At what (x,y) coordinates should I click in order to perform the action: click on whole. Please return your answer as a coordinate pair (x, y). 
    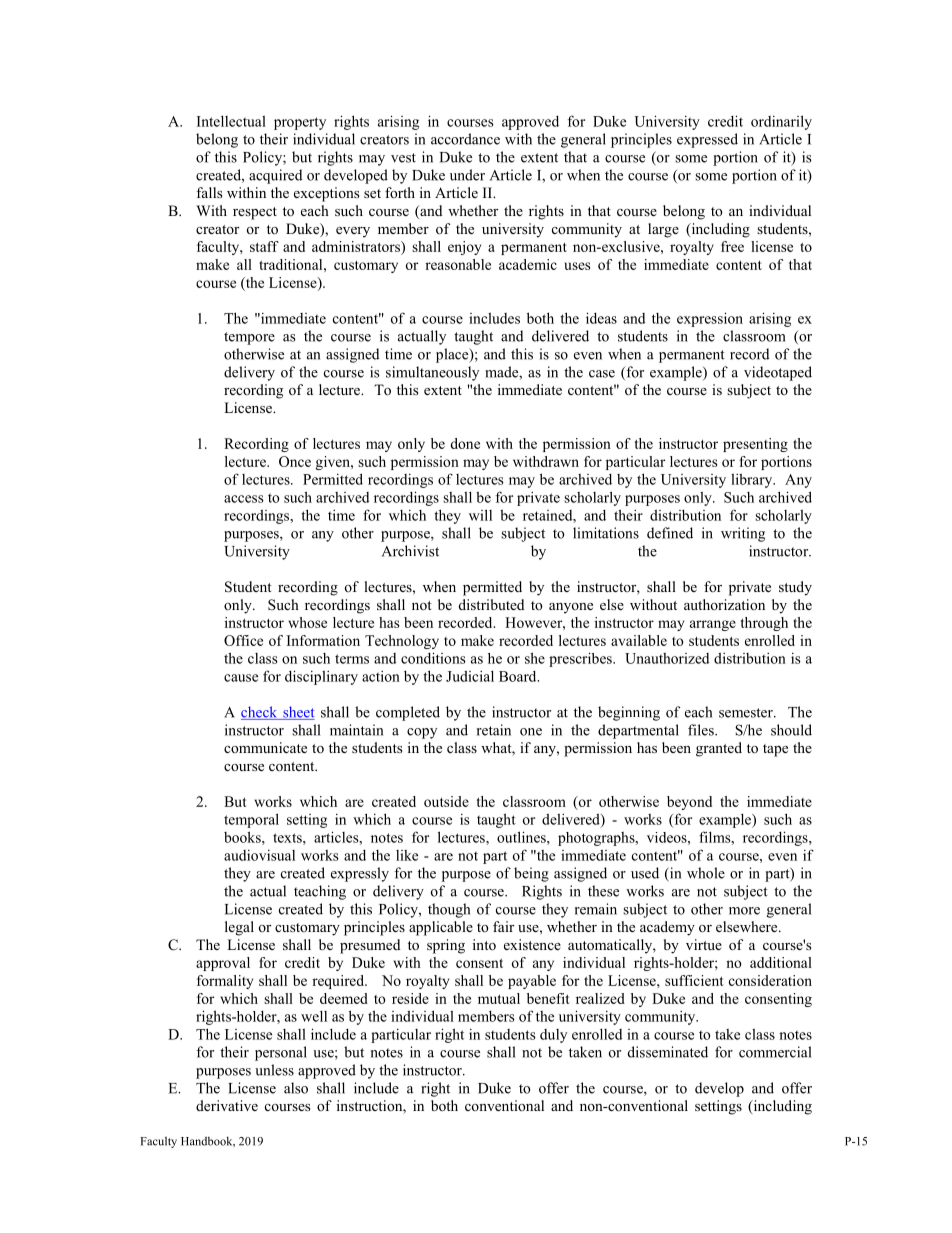
    Looking at the image, I should click on (706, 873).
